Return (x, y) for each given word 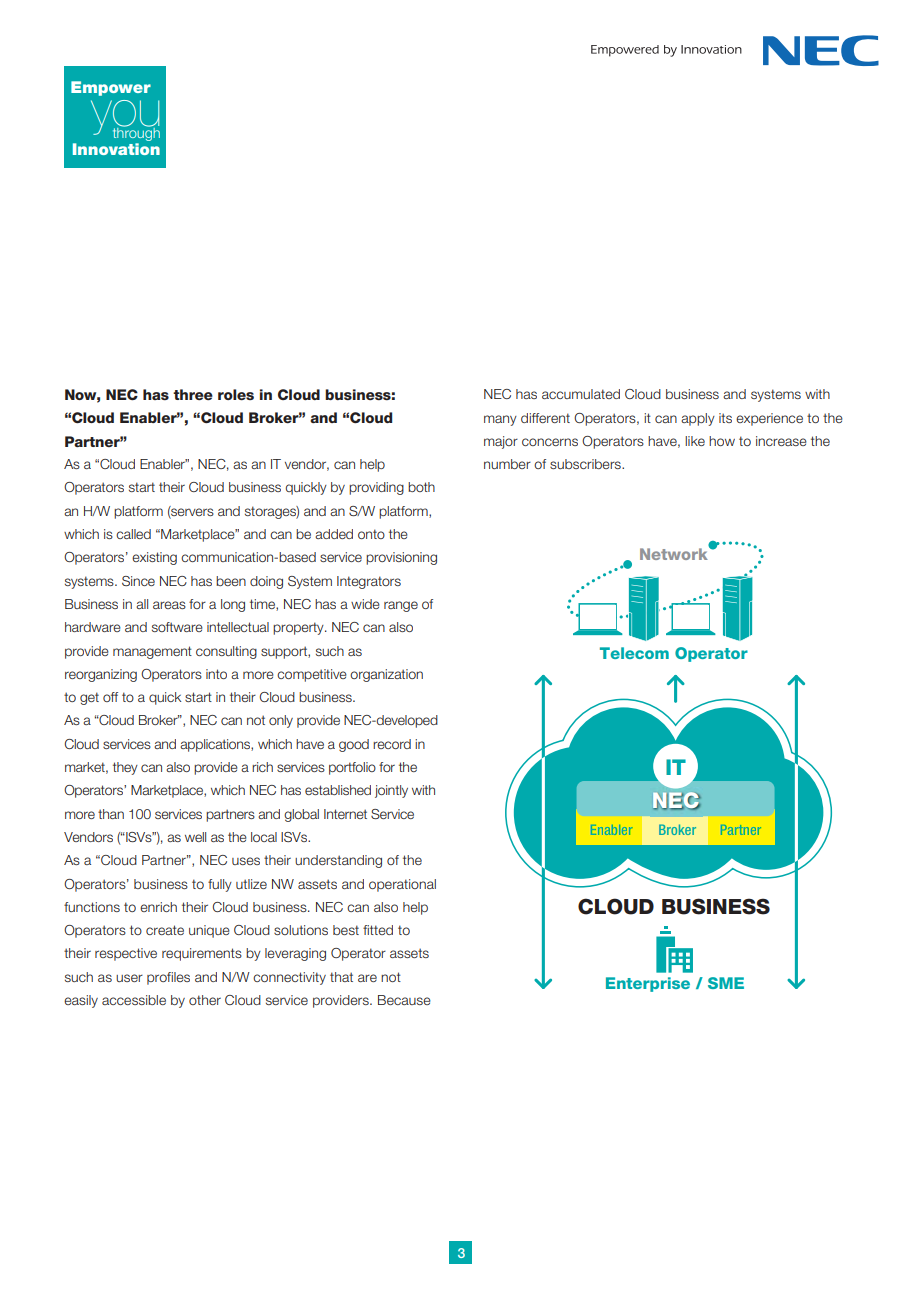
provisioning (401, 558)
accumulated (581, 394)
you (125, 118)
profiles (168, 978)
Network (675, 553)
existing (154, 558)
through (136, 134)
